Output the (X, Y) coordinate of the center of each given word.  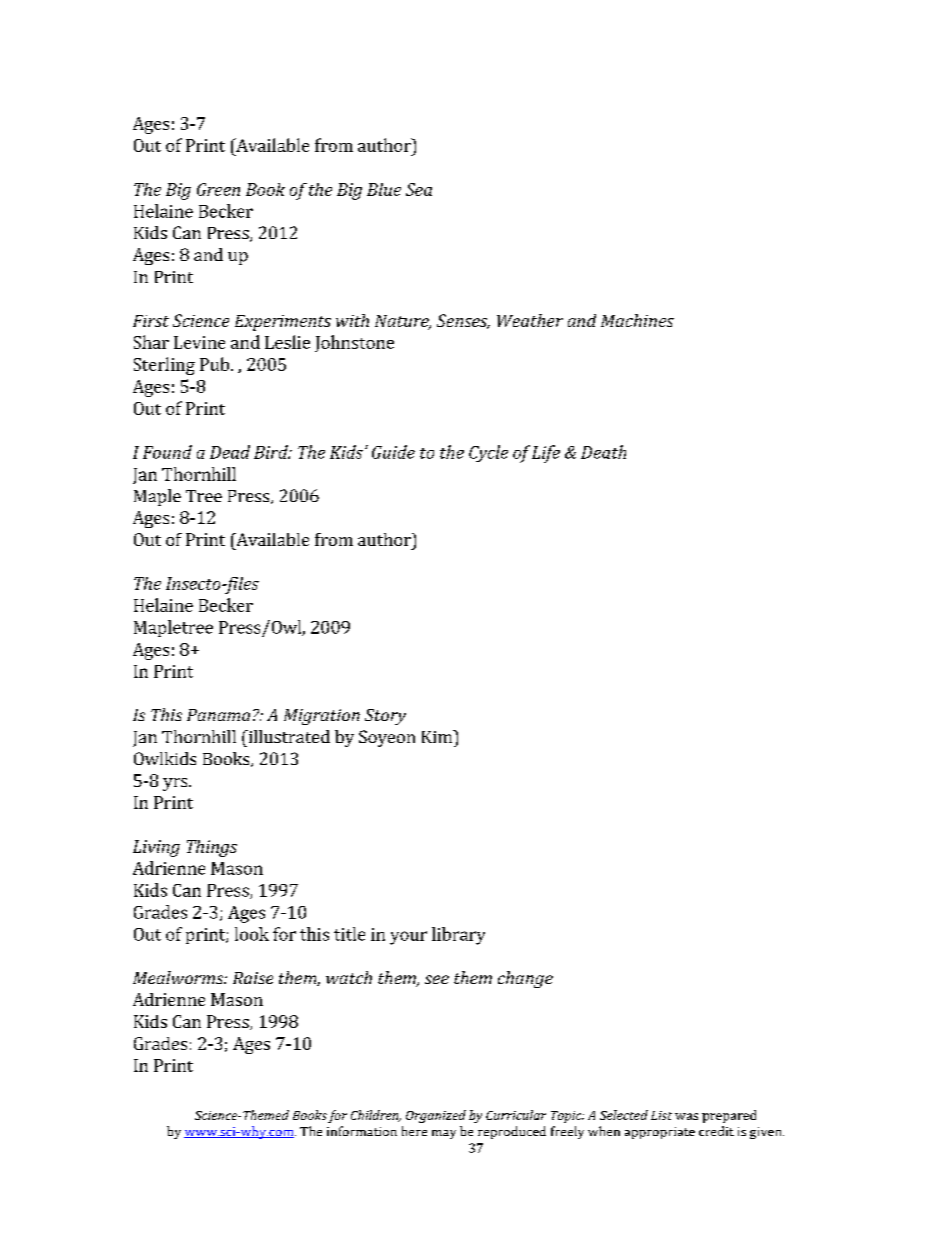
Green (218, 189)
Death (603, 452)
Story (385, 717)
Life (546, 454)
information (362, 1131)
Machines (637, 320)
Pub (214, 364)
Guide (393, 452)
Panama (218, 715)
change (525, 979)
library (458, 936)
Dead (230, 452)
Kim (438, 736)
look (252, 934)
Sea (419, 189)
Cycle (488, 453)
